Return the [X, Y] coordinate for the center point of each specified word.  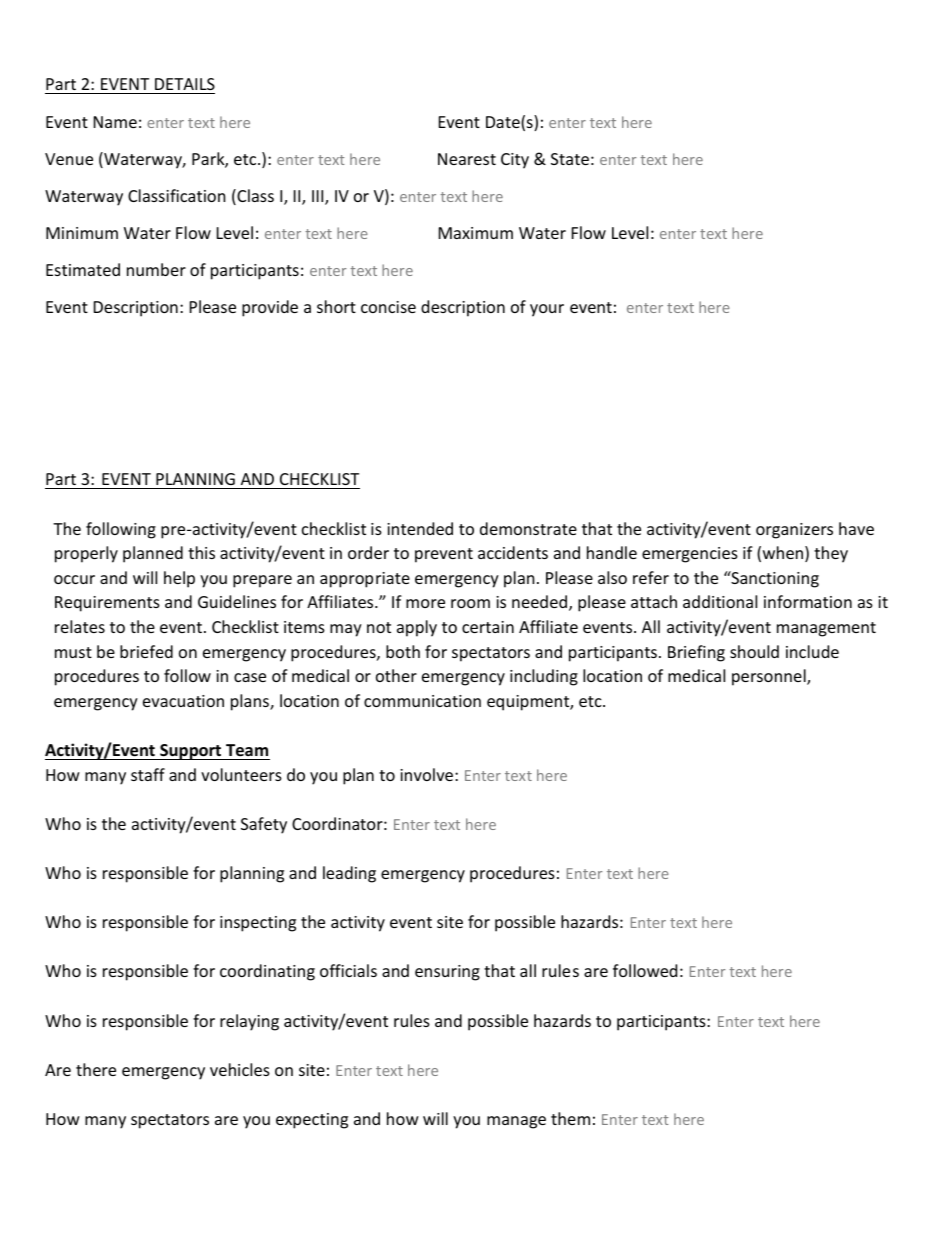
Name [115, 122]
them [570, 1118]
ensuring [447, 973]
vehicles [240, 1069]
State [570, 159]
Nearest [467, 159]
